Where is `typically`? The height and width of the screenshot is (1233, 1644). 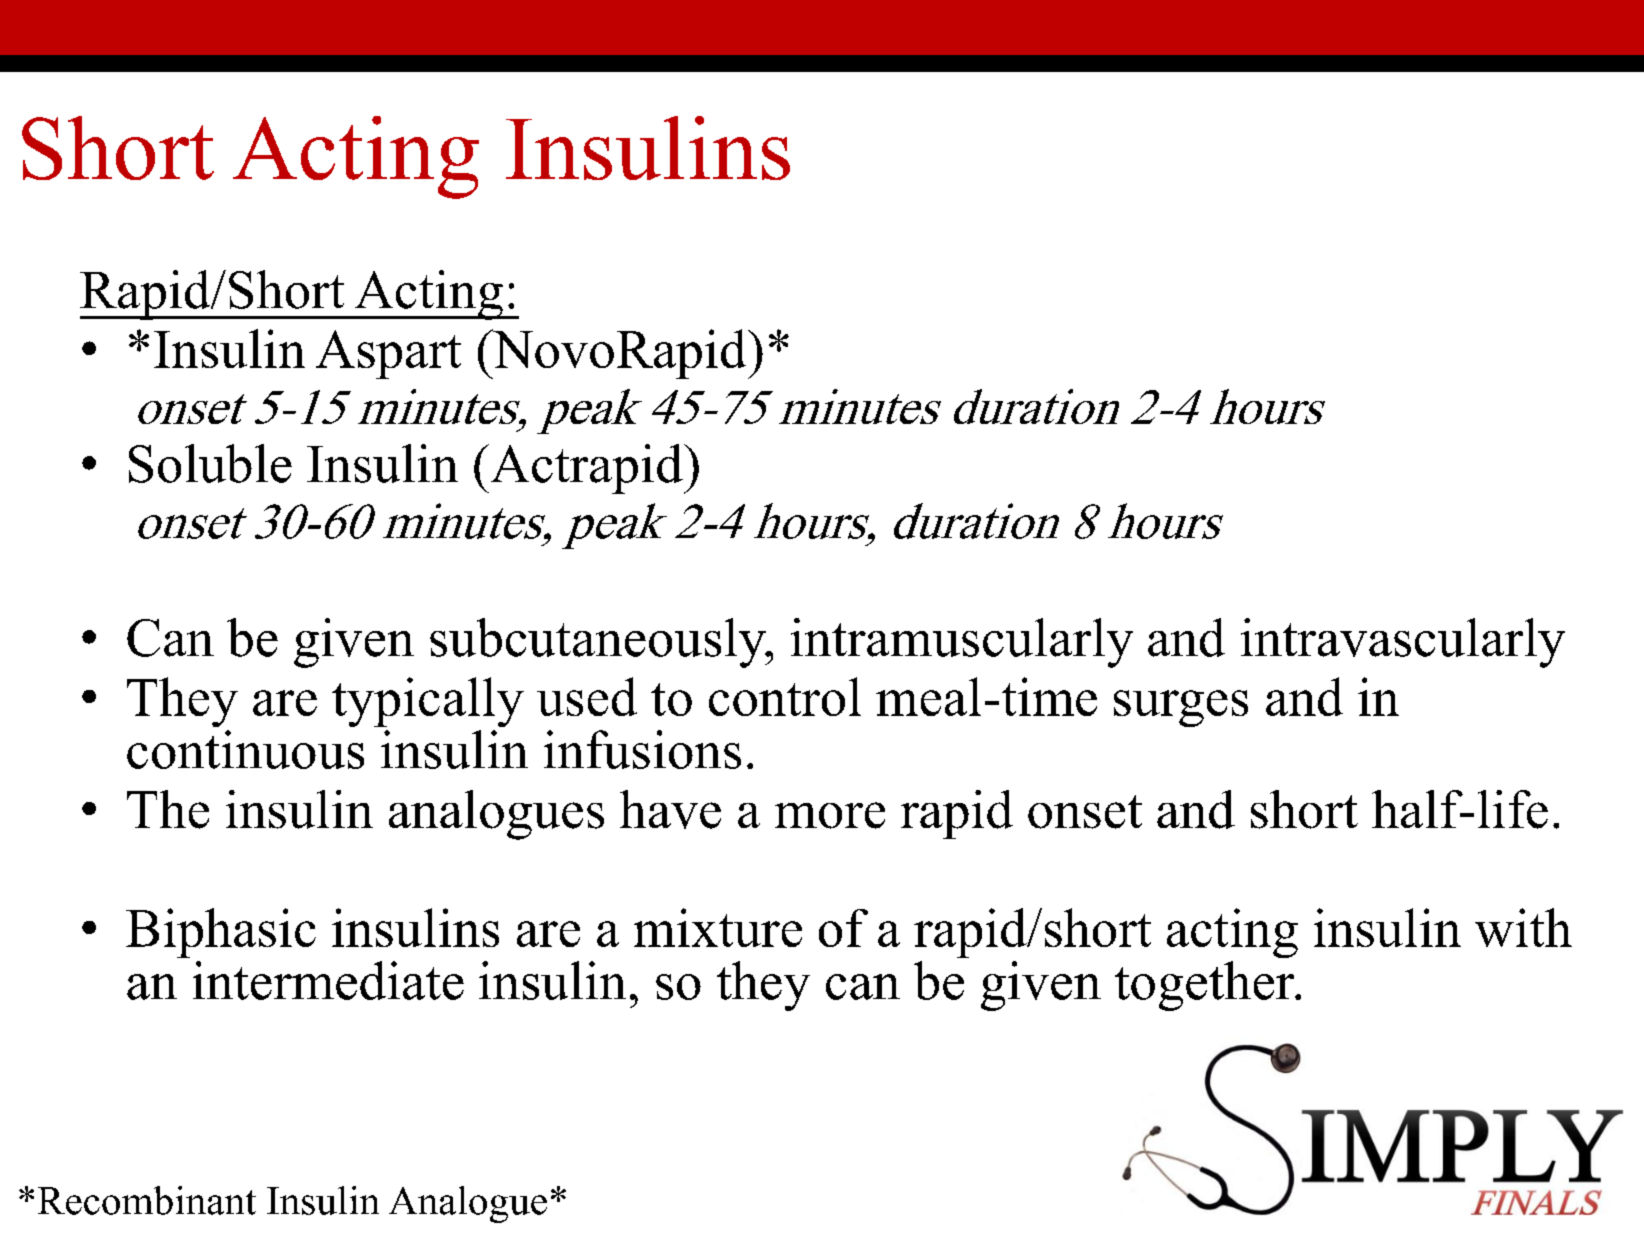
typically is located at coordinates (428, 702).
